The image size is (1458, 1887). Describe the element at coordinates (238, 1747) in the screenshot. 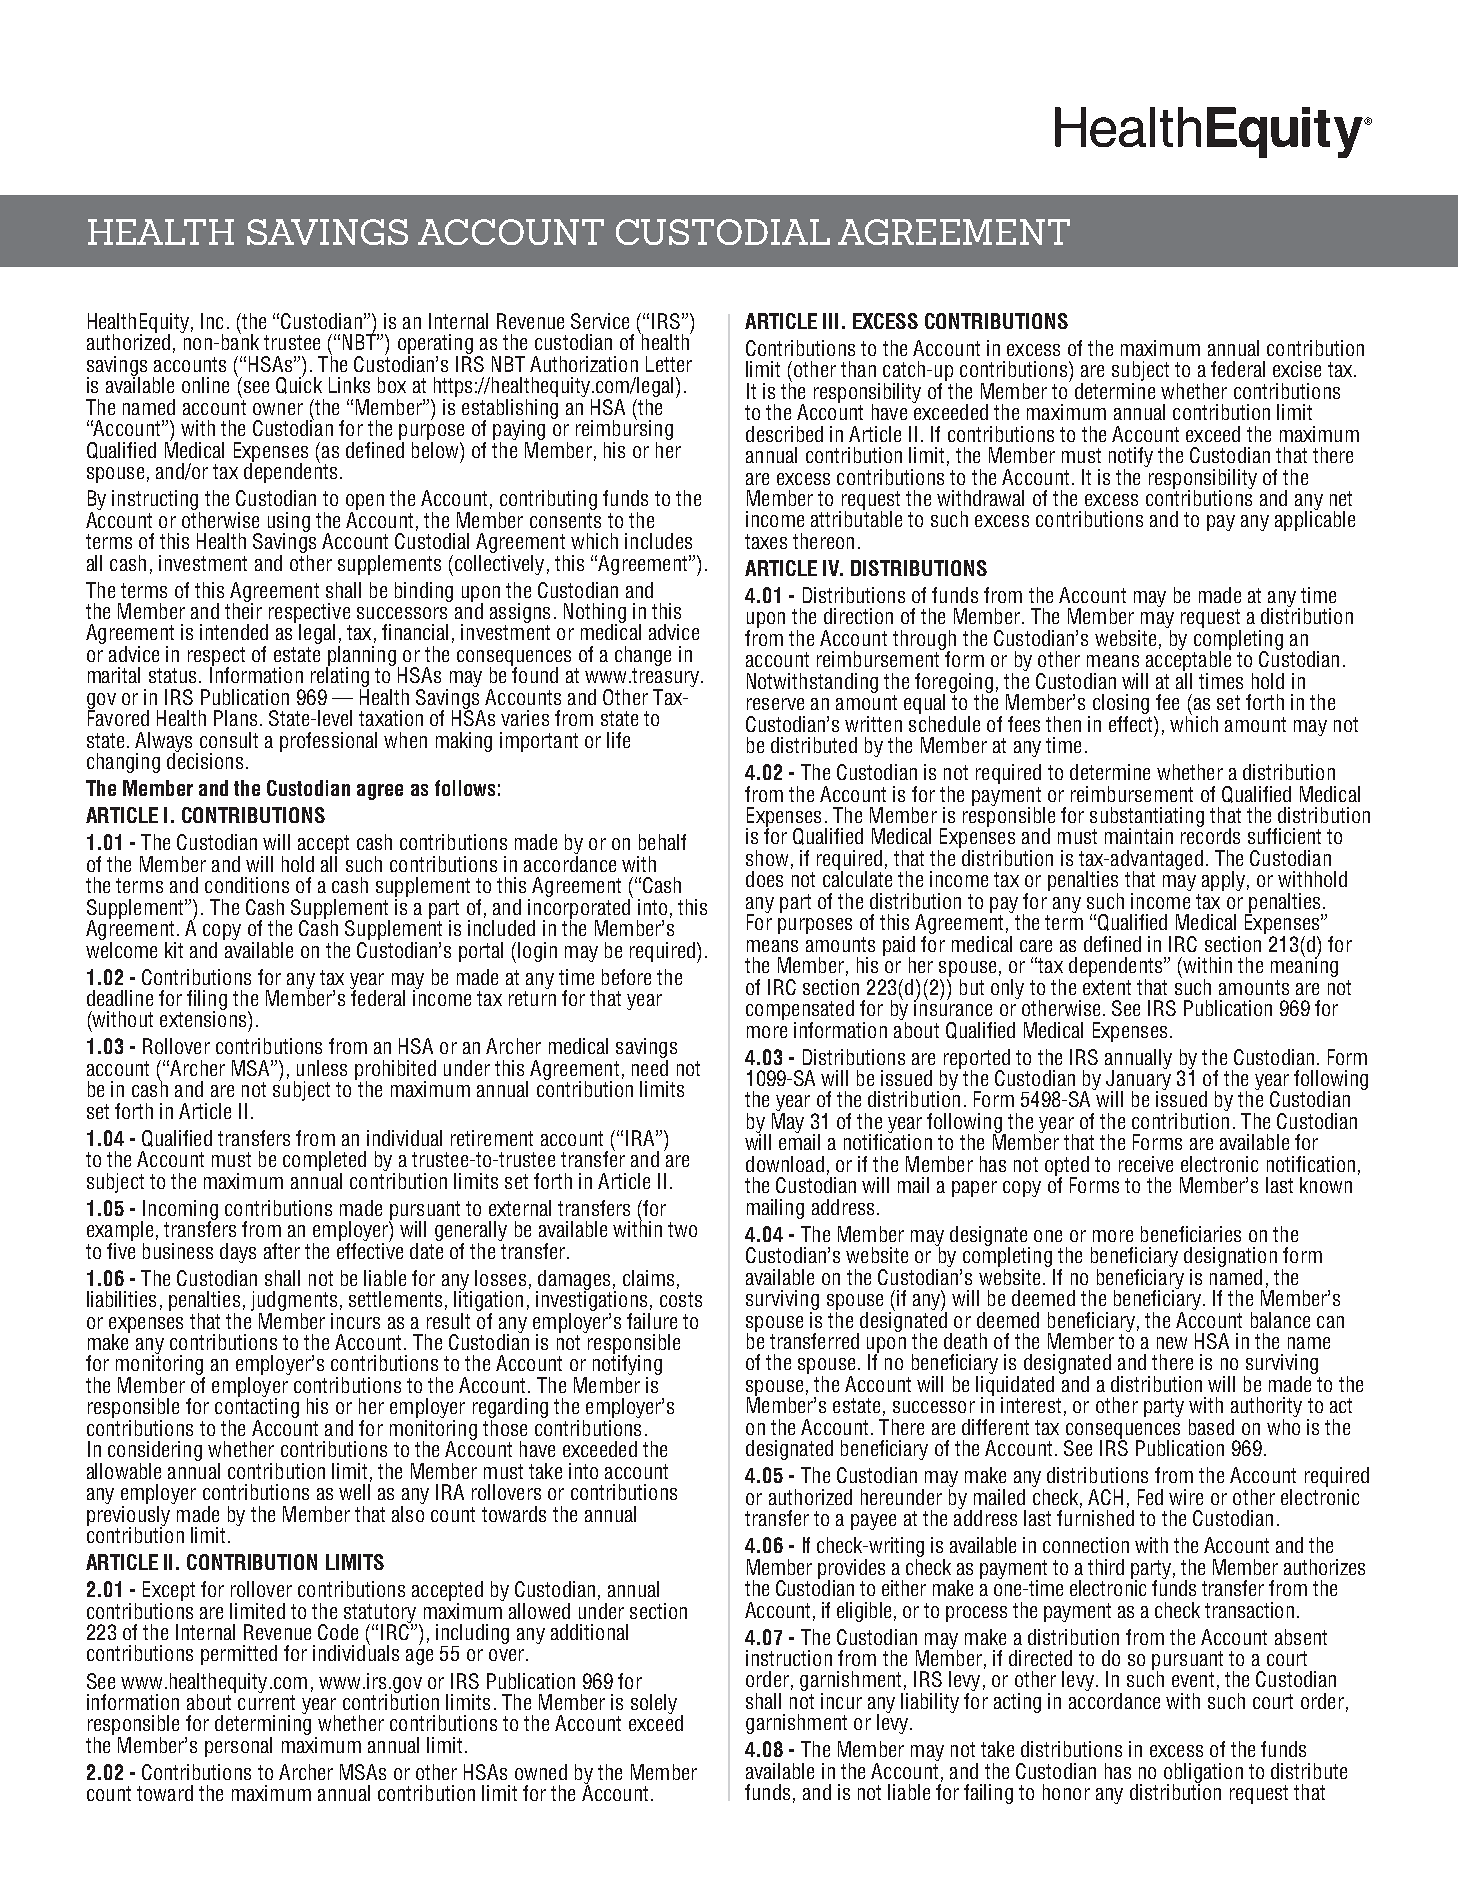

I see `personal` at that location.
